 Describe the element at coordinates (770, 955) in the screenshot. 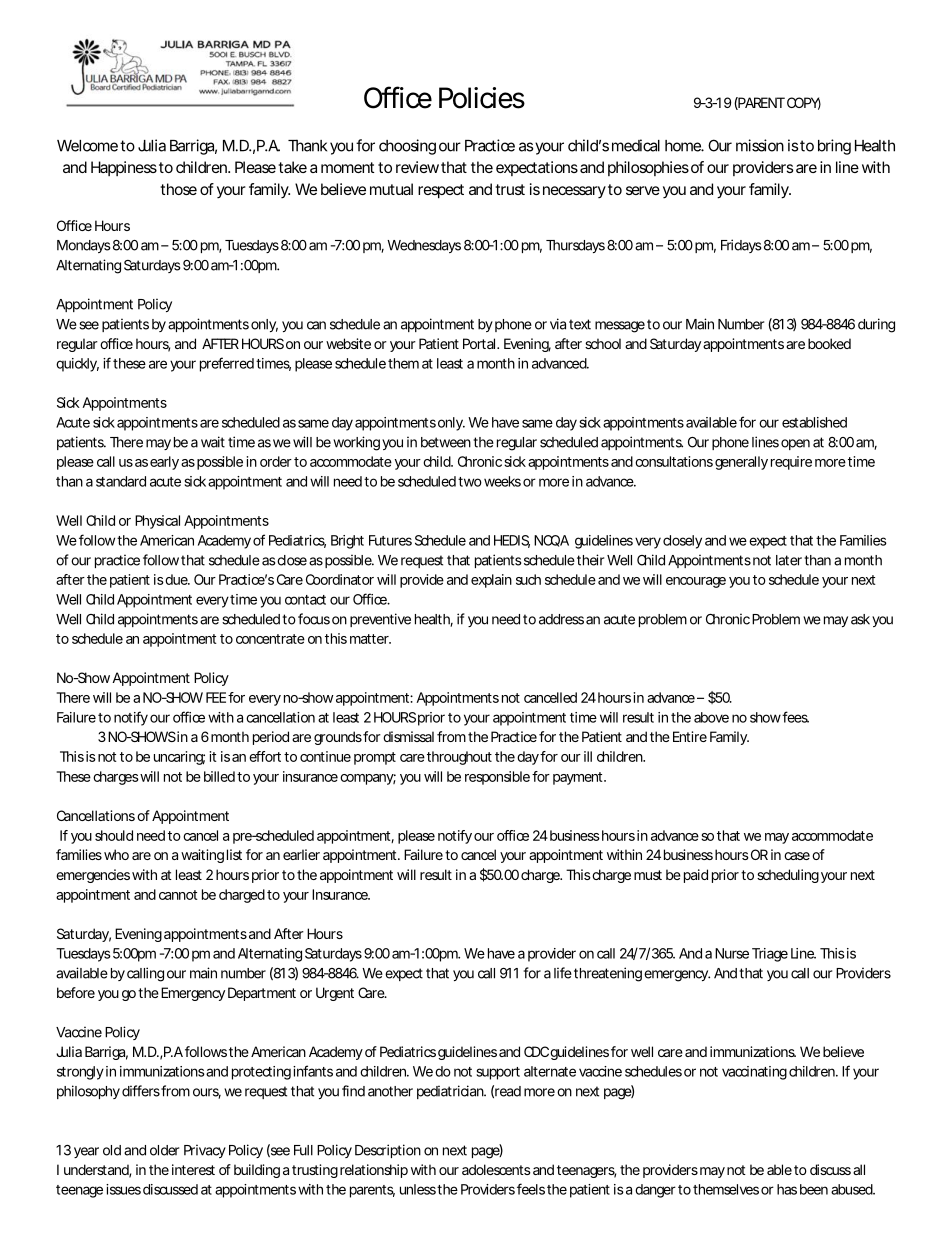

I see `Triage` at that location.
